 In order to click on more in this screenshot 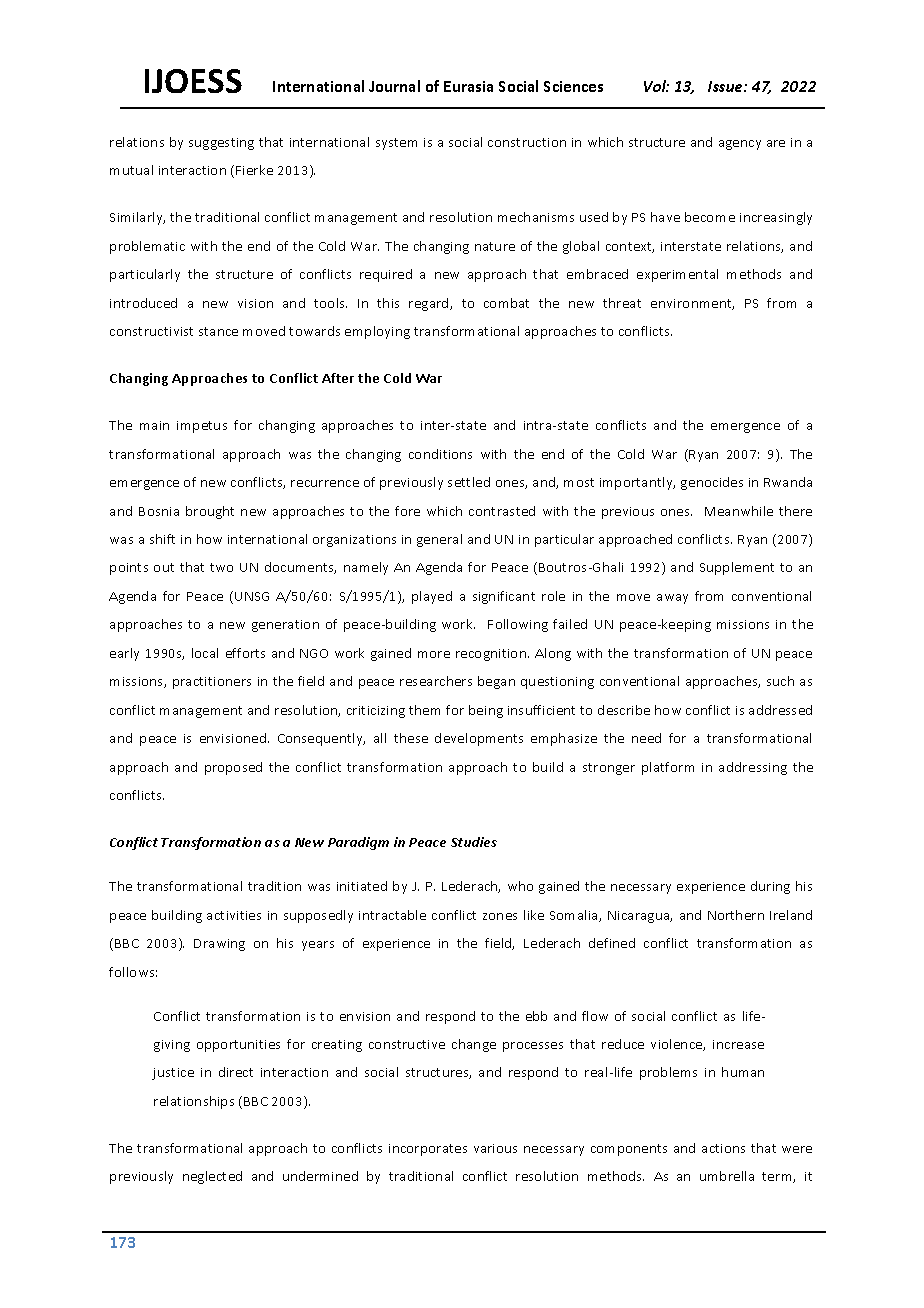, I will do `click(434, 654)`.
